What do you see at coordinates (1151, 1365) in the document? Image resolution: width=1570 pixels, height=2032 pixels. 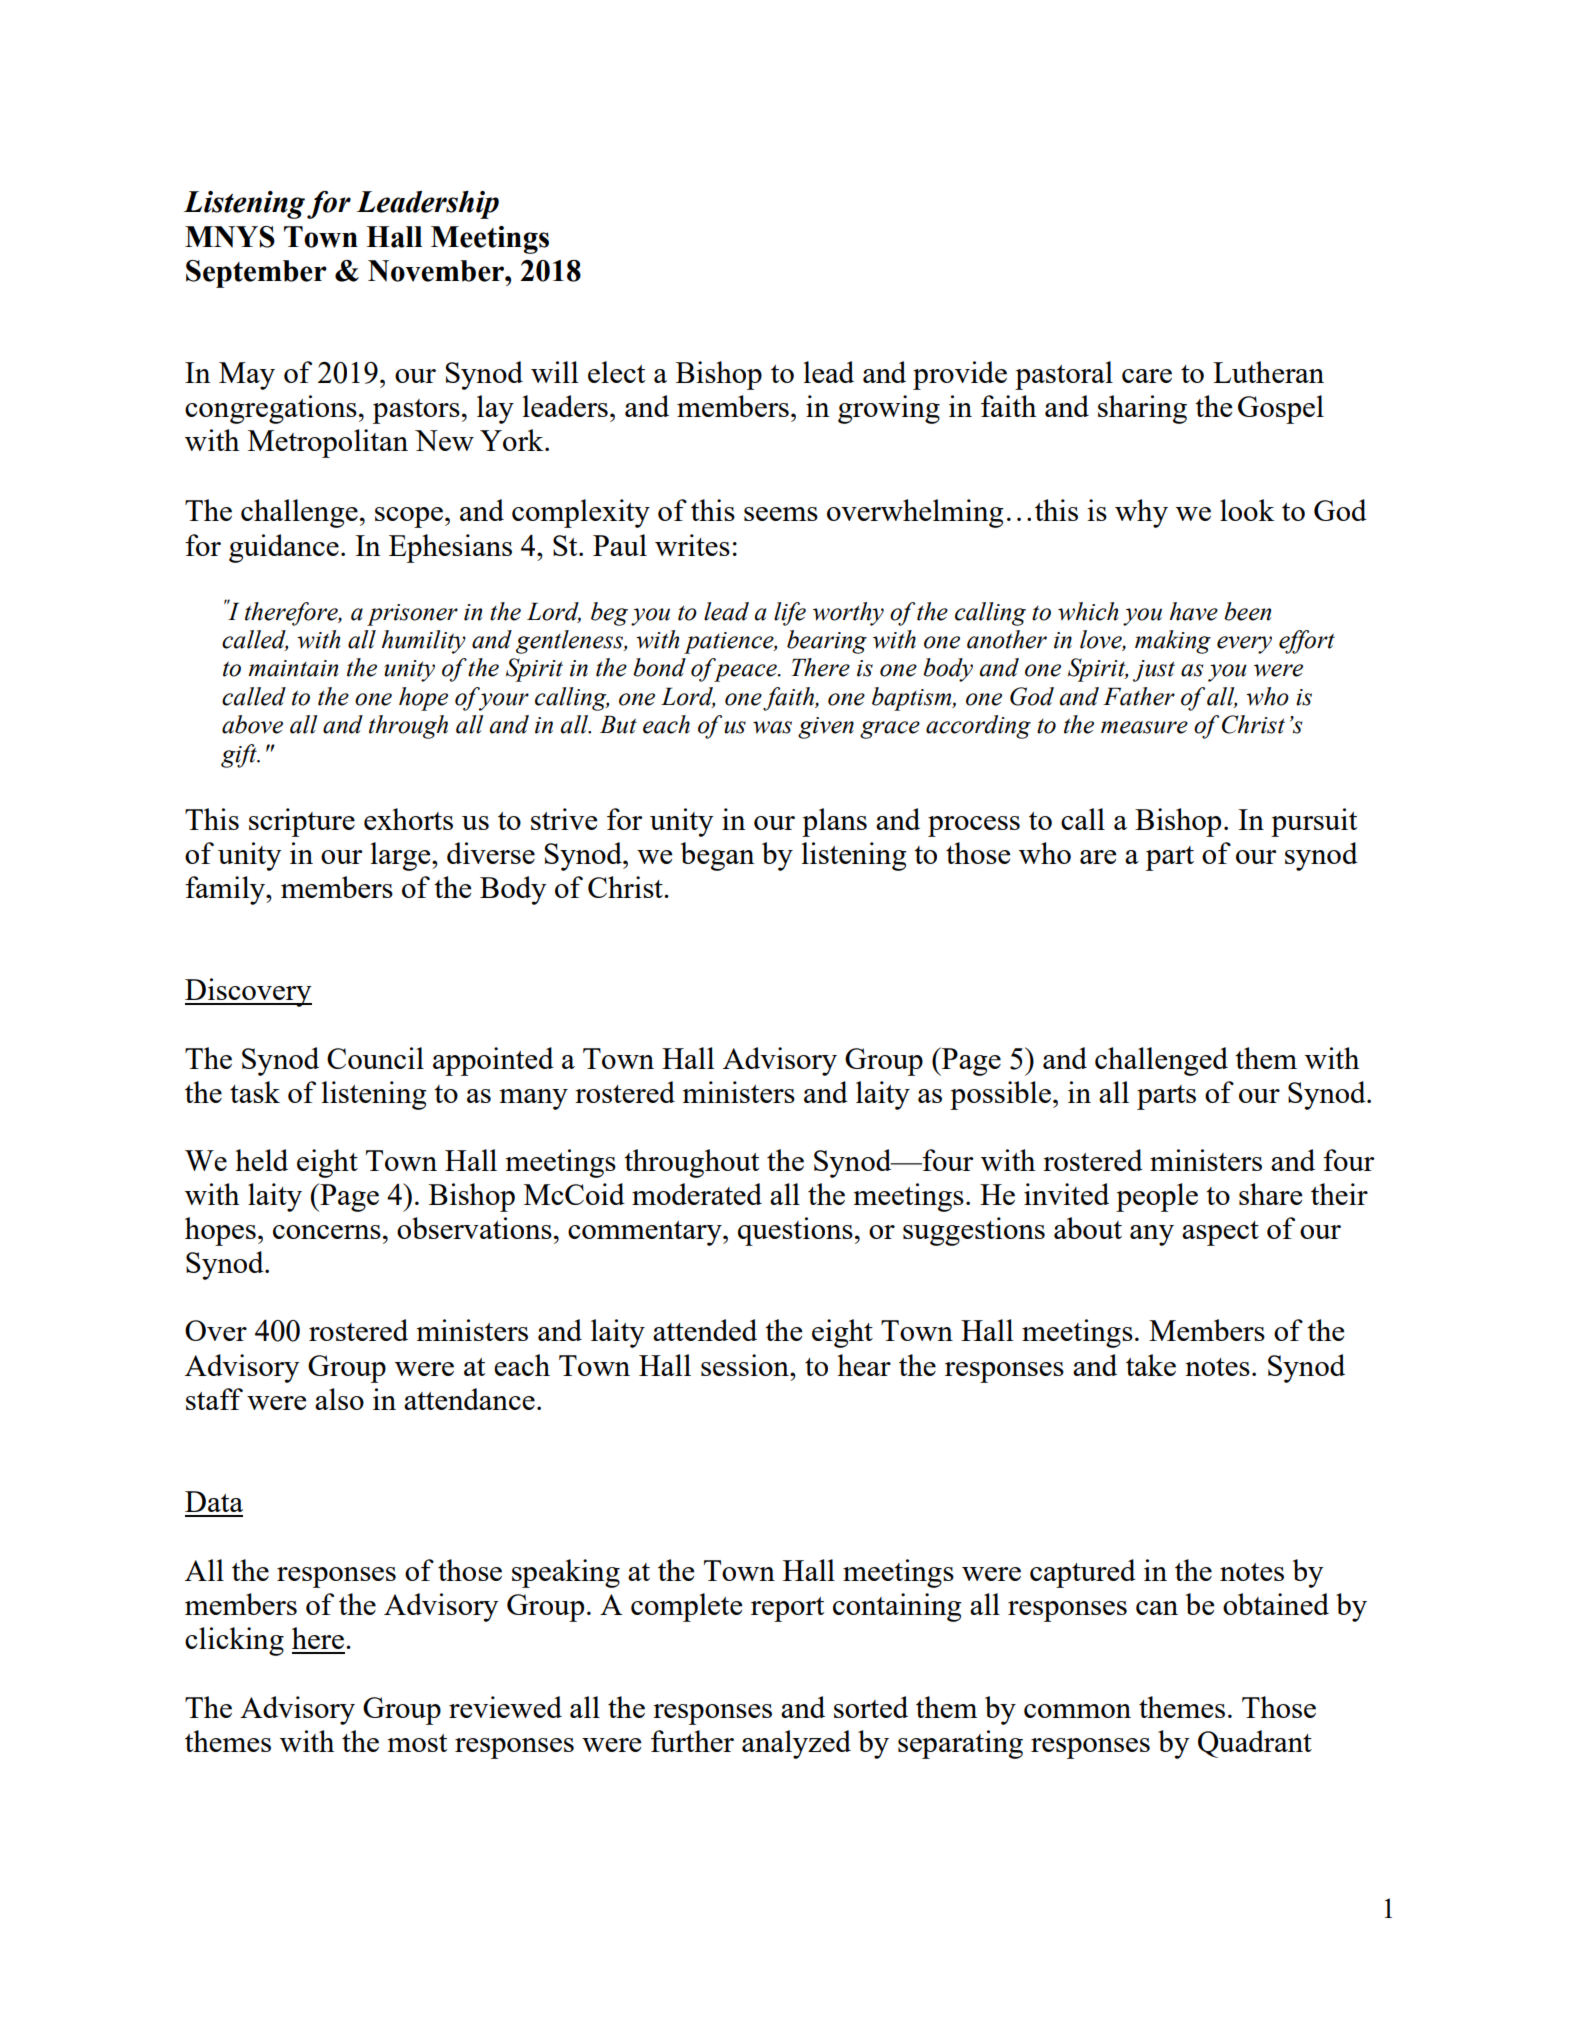 I see `take` at bounding box center [1151, 1365].
